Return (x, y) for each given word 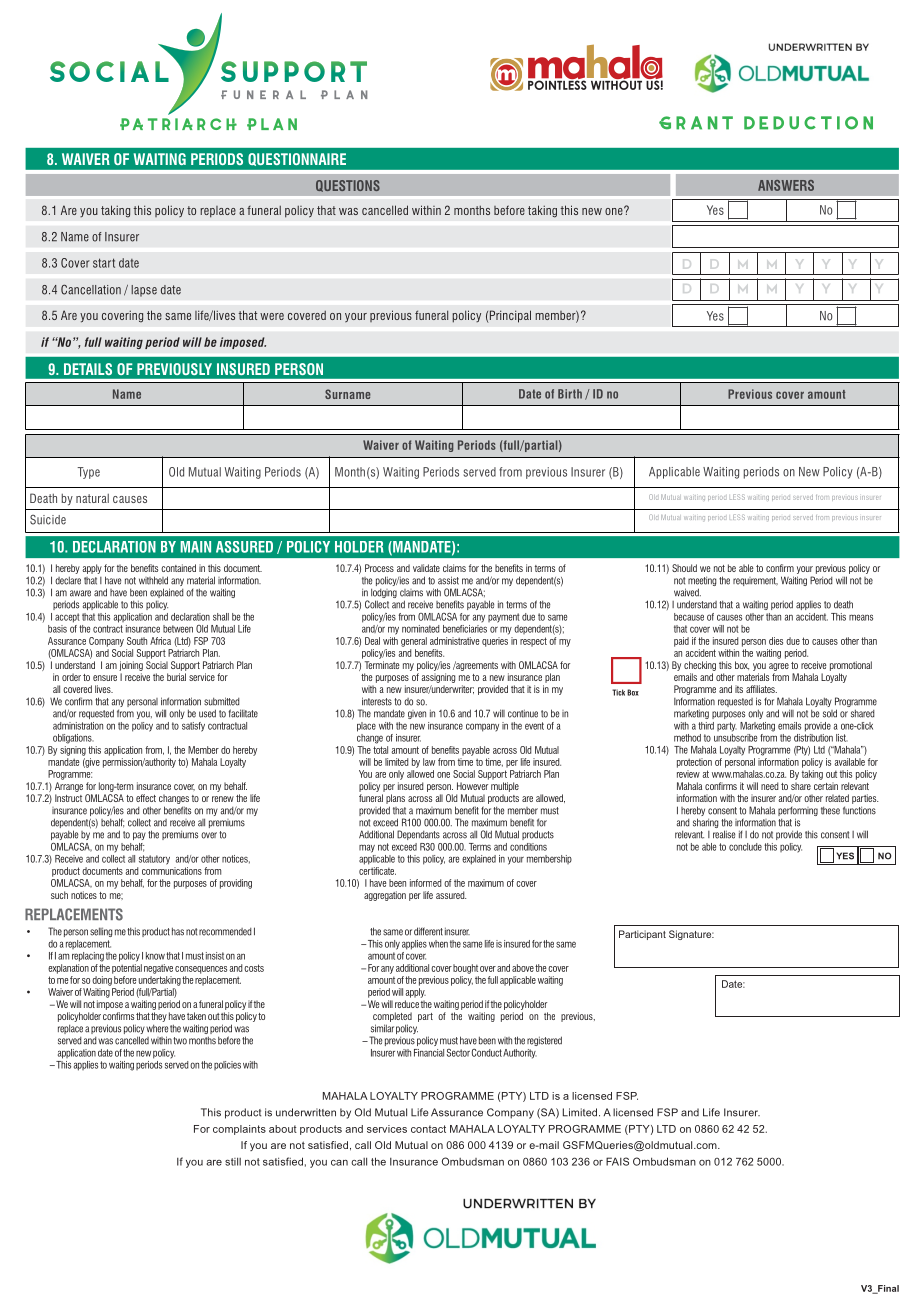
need (770, 786)
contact (428, 1129)
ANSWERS (786, 185)
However (472, 786)
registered (544, 1041)
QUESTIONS (348, 186)
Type (88, 473)
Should (684, 568)
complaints (239, 1130)
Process (379, 568)
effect (146, 798)
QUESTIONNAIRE (297, 159)
